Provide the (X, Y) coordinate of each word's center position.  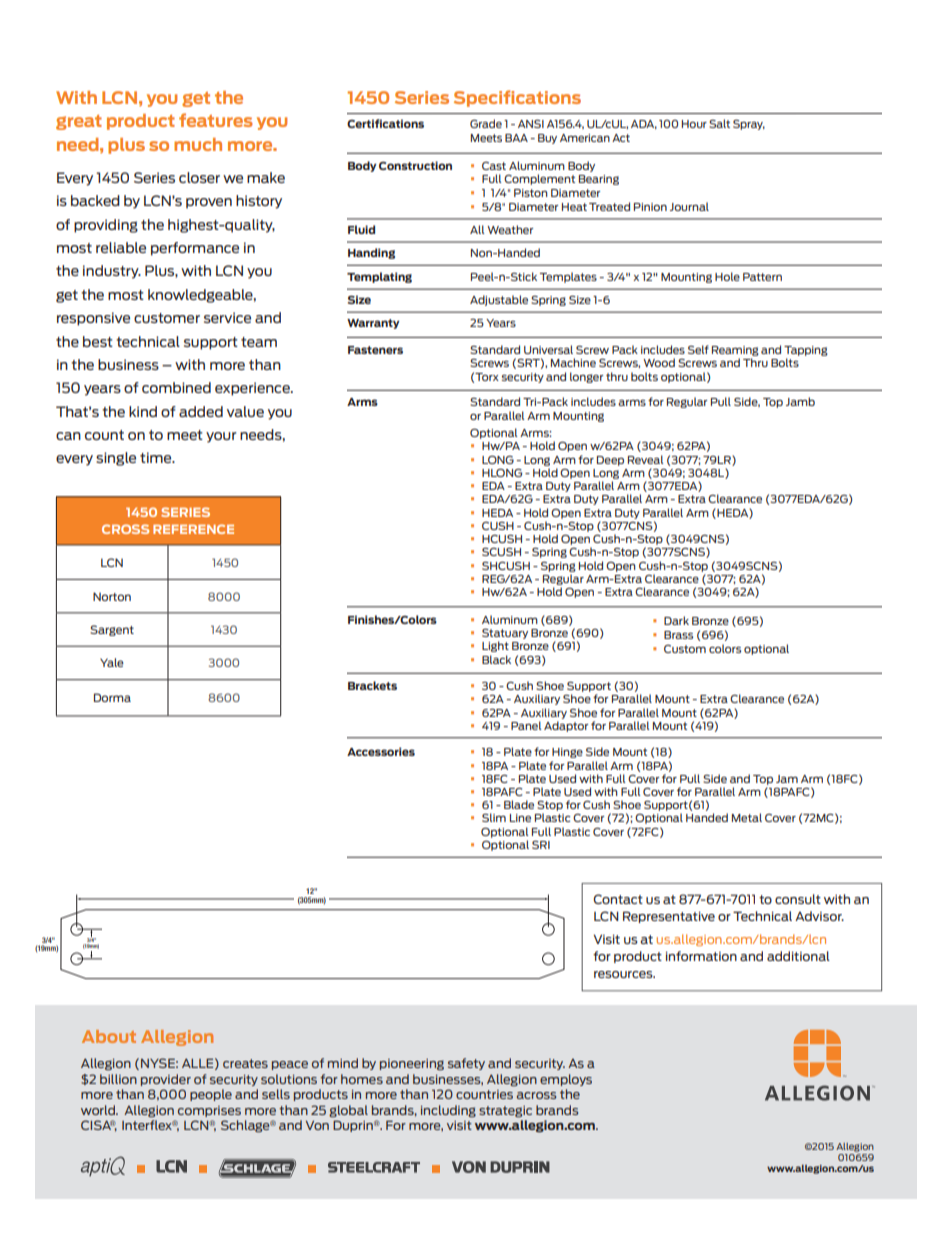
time (157, 457)
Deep (610, 461)
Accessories (381, 751)
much (198, 144)
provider (166, 1080)
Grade (486, 123)
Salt (719, 123)
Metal (747, 817)
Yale (112, 662)
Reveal (646, 459)
